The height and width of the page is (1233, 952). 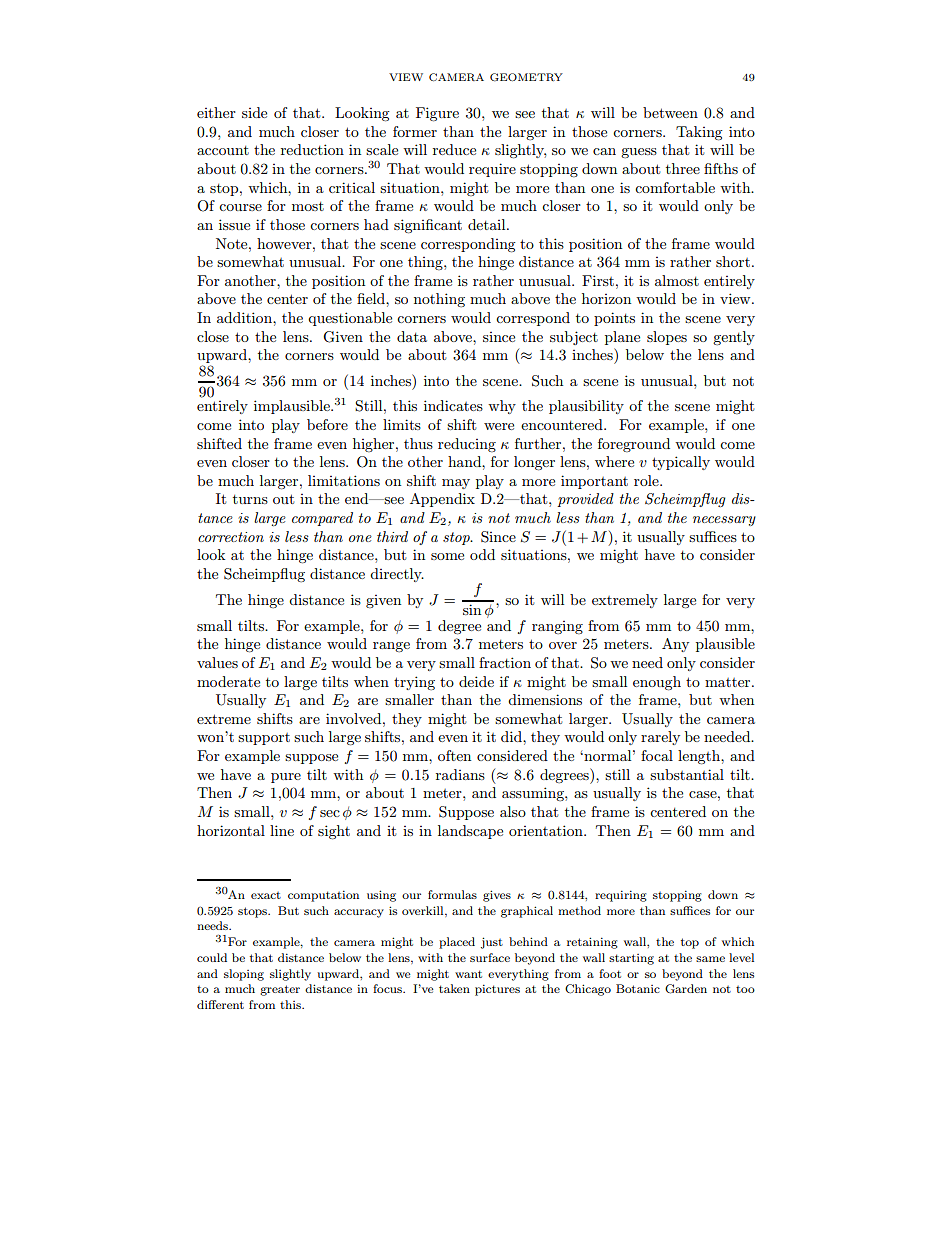 What do you see at coordinates (681, 463) in the page?
I see `typically` at bounding box center [681, 463].
